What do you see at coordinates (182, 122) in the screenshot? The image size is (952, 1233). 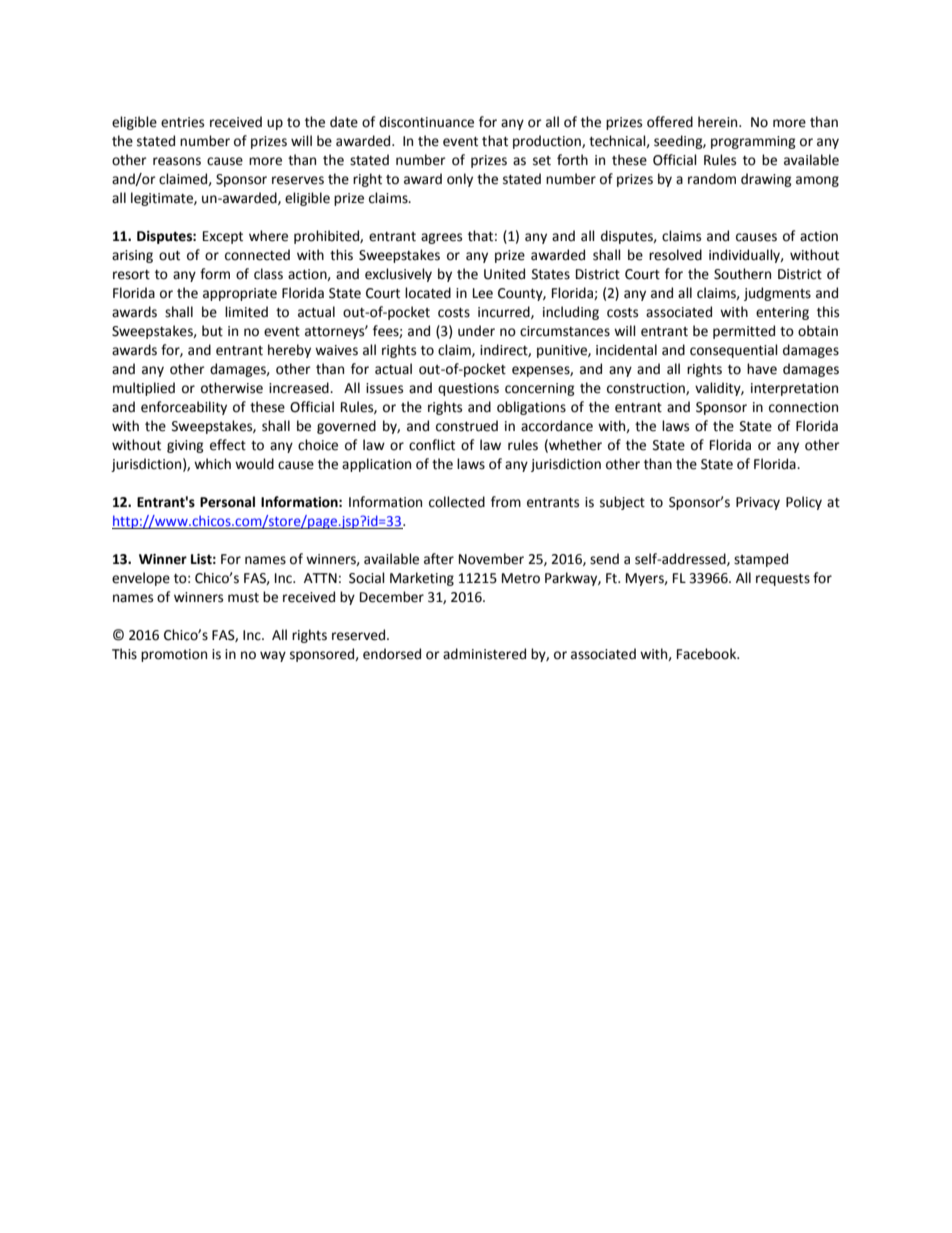 I see `entries` at bounding box center [182, 122].
